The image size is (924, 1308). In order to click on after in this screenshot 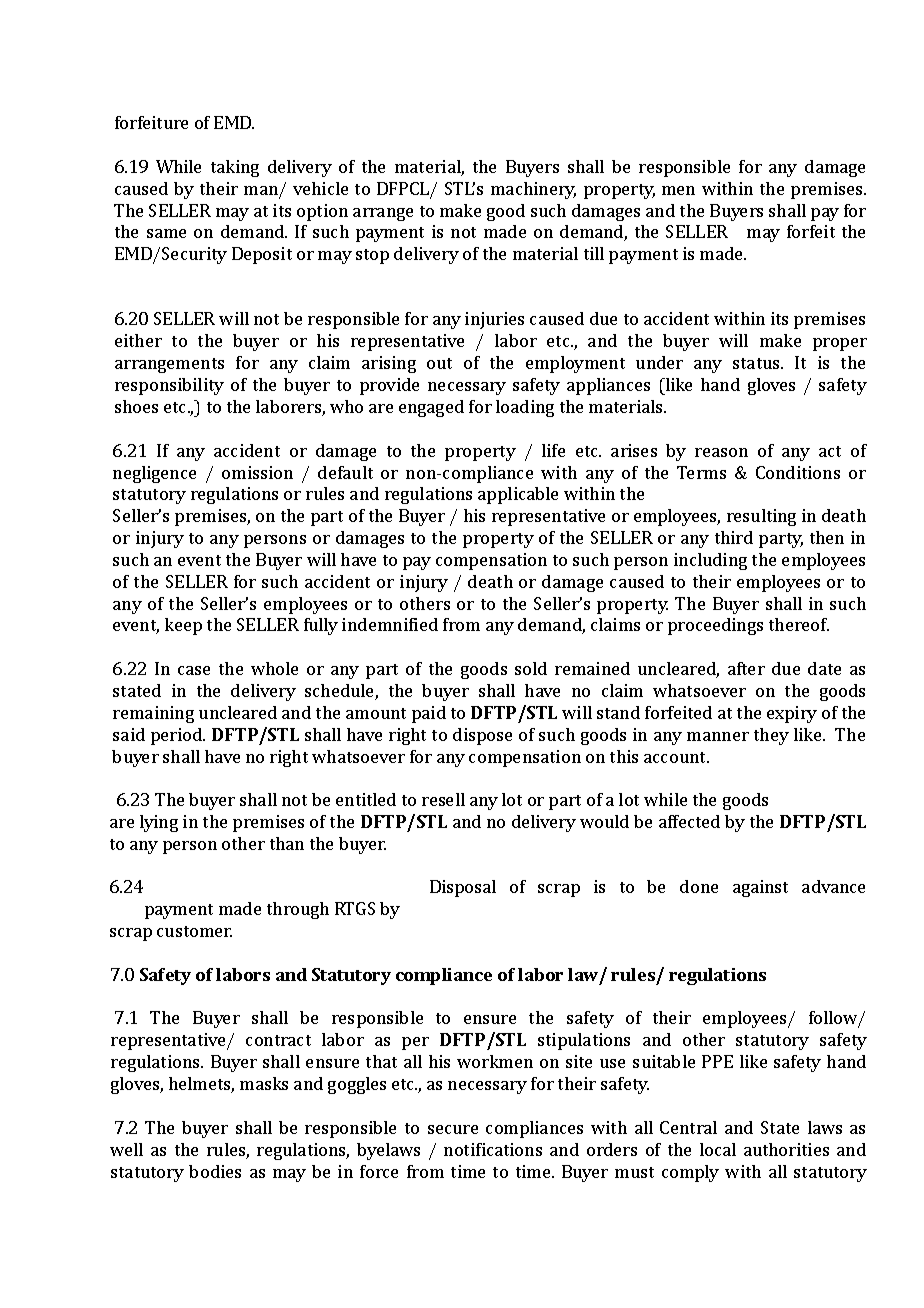, I will do `click(746, 668)`.
